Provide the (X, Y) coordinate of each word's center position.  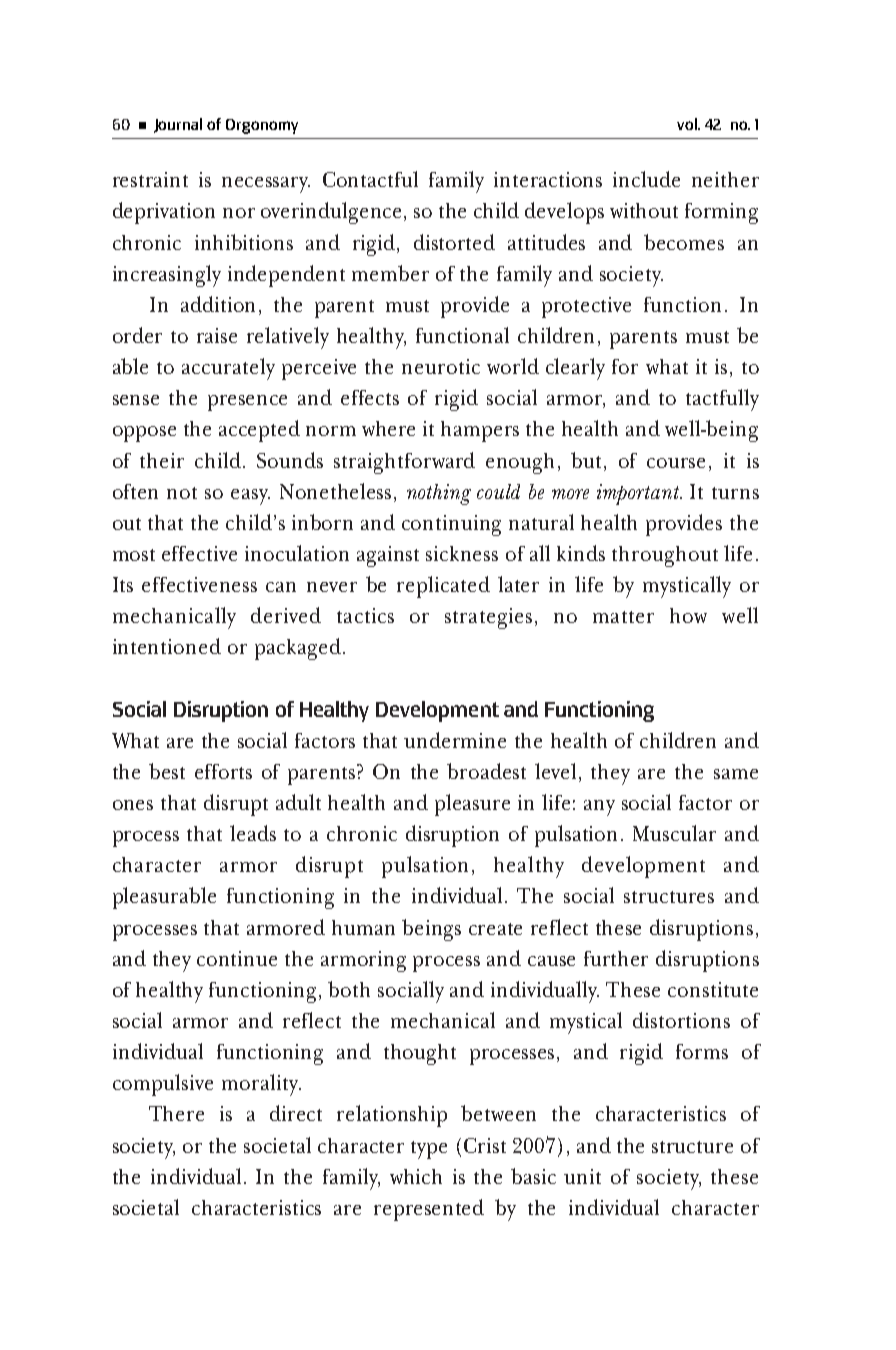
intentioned (167, 646)
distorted (454, 242)
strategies (488, 618)
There (176, 1113)
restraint (150, 179)
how (688, 615)
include (646, 179)
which (416, 1176)
